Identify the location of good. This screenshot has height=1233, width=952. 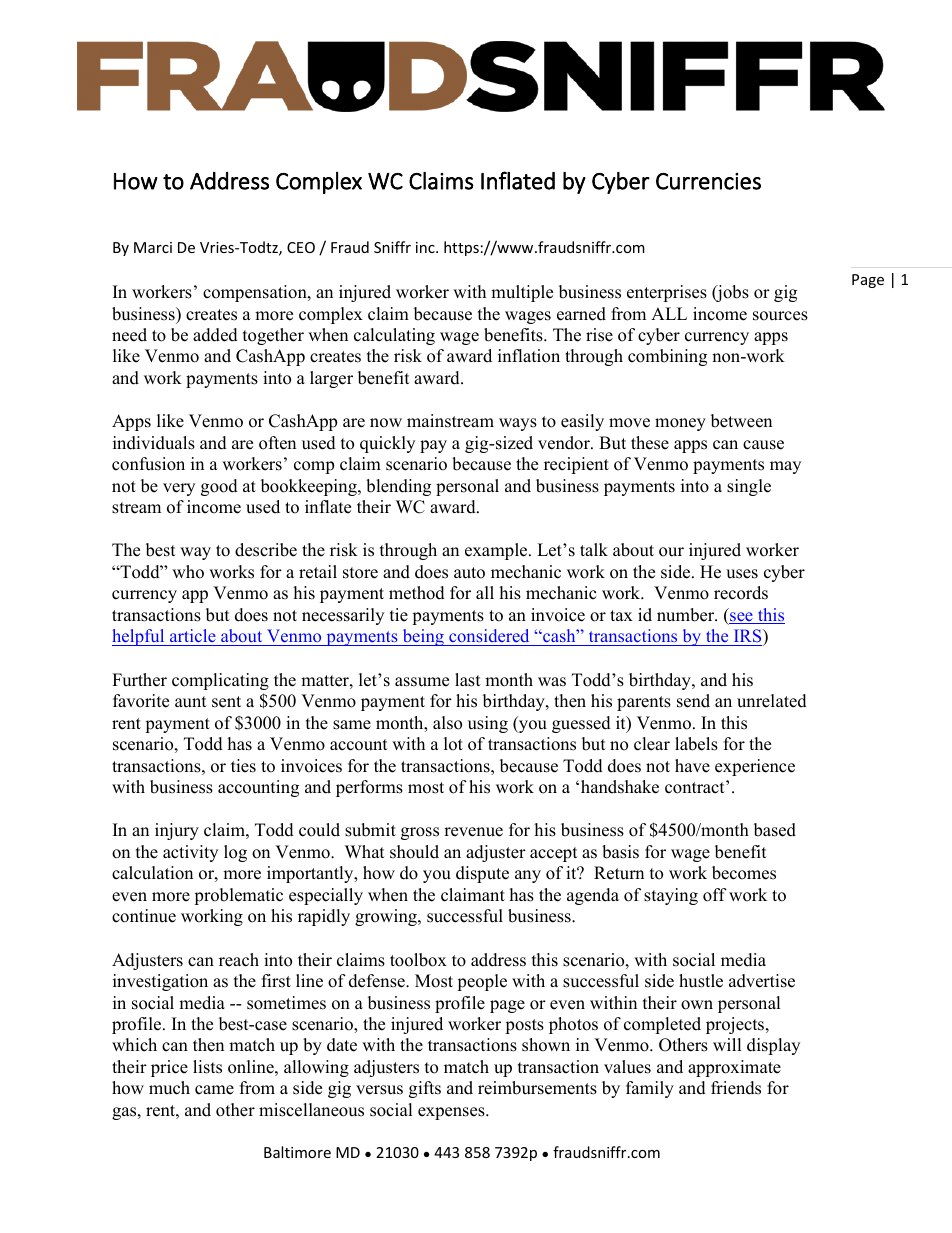
(219, 487).
